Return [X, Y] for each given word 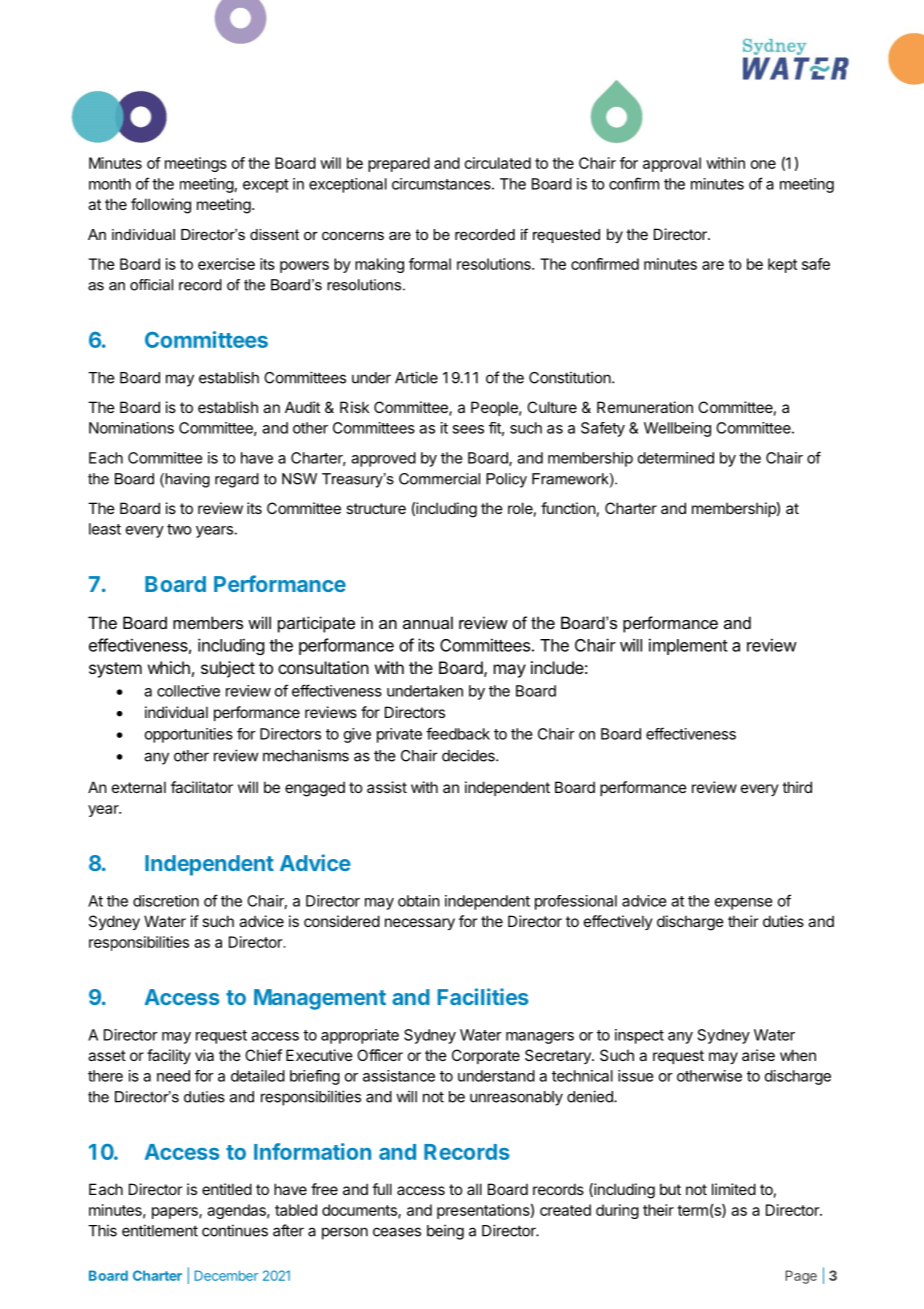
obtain [419, 901]
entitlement [160, 1230]
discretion [166, 901]
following [161, 206]
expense [744, 904]
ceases [397, 1232]
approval [672, 164]
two [179, 529]
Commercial [439, 479]
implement [688, 646]
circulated [498, 163]
